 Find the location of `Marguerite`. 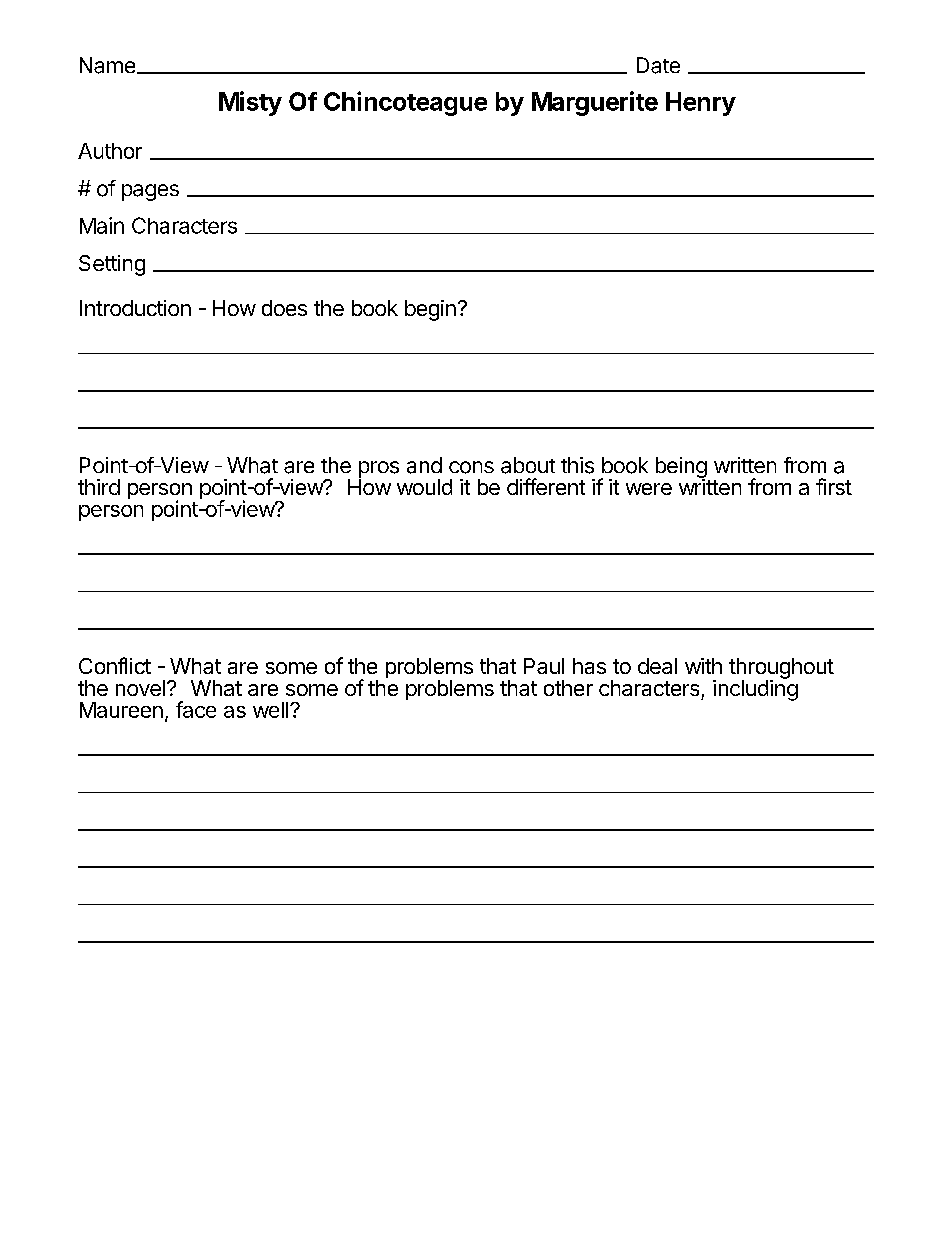

Marguerite is located at coordinates (595, 103).
